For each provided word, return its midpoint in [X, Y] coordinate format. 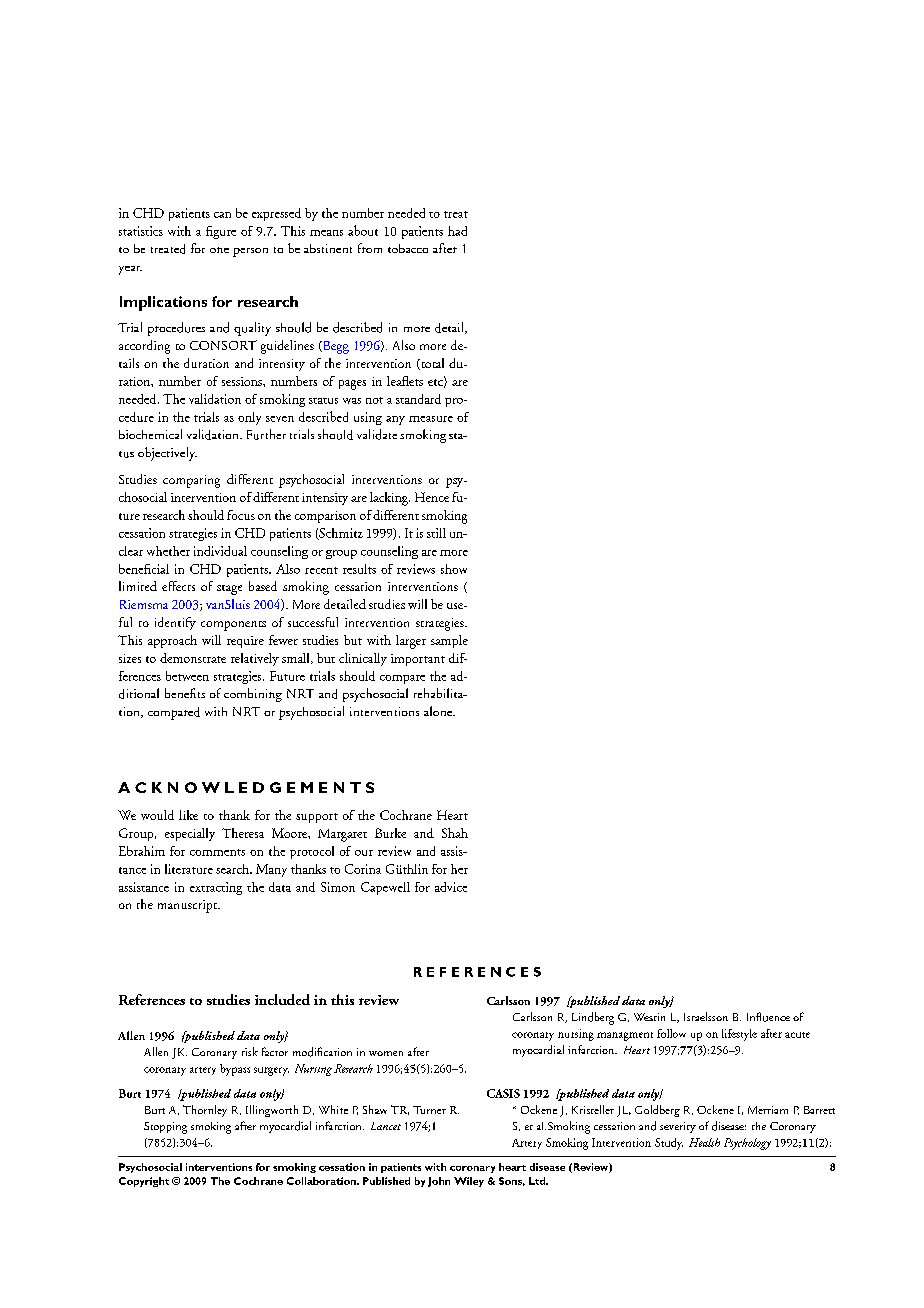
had [457, 231]
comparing [191, 481]
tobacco [408, 248]
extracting [216, 888]
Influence [768, 1017]
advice [451, 887]
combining [253, 695]
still [436, 533]
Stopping [165, 1128]
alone [439, 711]
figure [221, 232]
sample [449, 641]
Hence [432, 497]
